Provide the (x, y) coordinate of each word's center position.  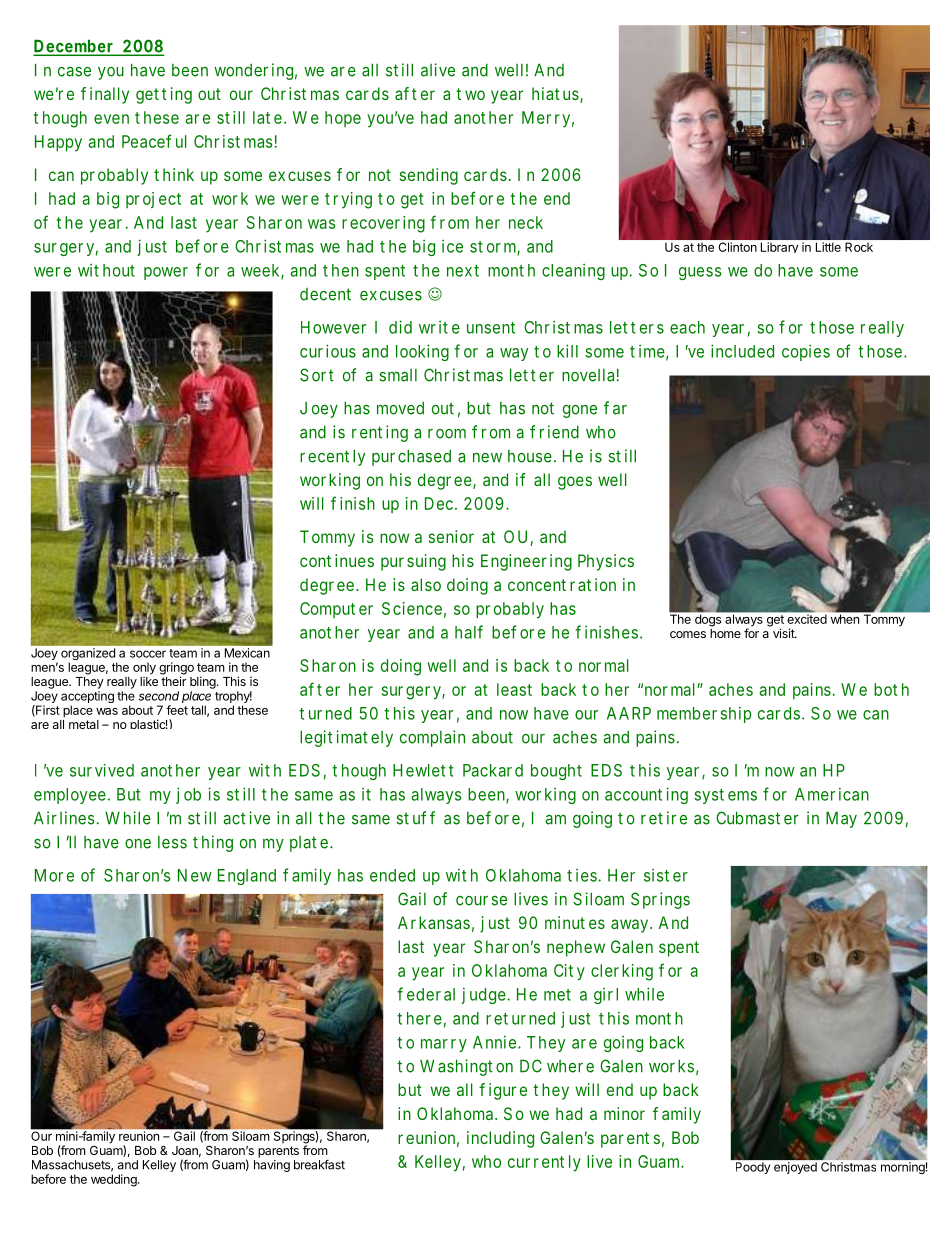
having (272, 1166)
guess (700, 273)
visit (784, 633)
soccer (148, 654)
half (469, 632)
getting (164, 95)
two (470, 94)
